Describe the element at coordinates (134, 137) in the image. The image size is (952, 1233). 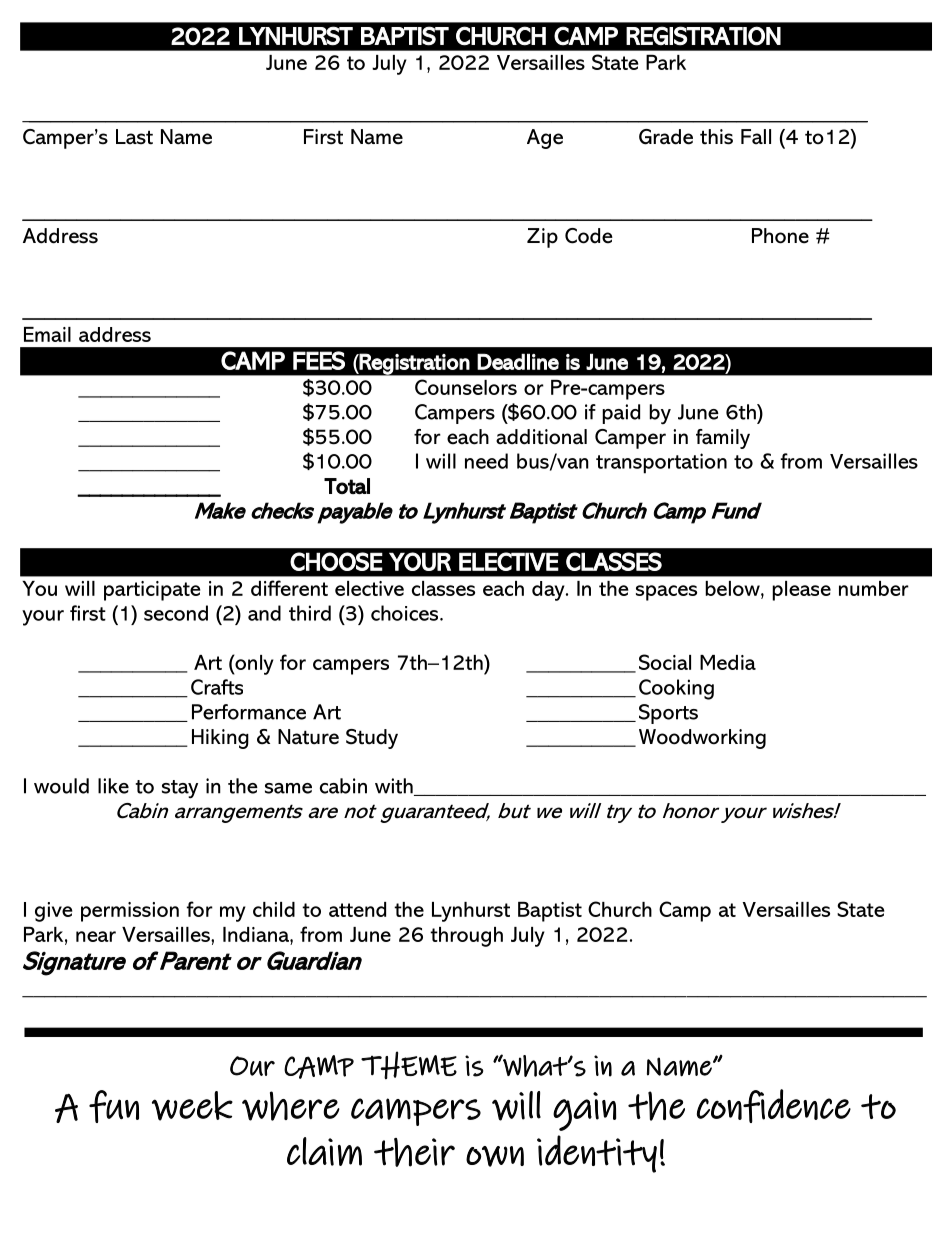
I see `Last` at that location.
